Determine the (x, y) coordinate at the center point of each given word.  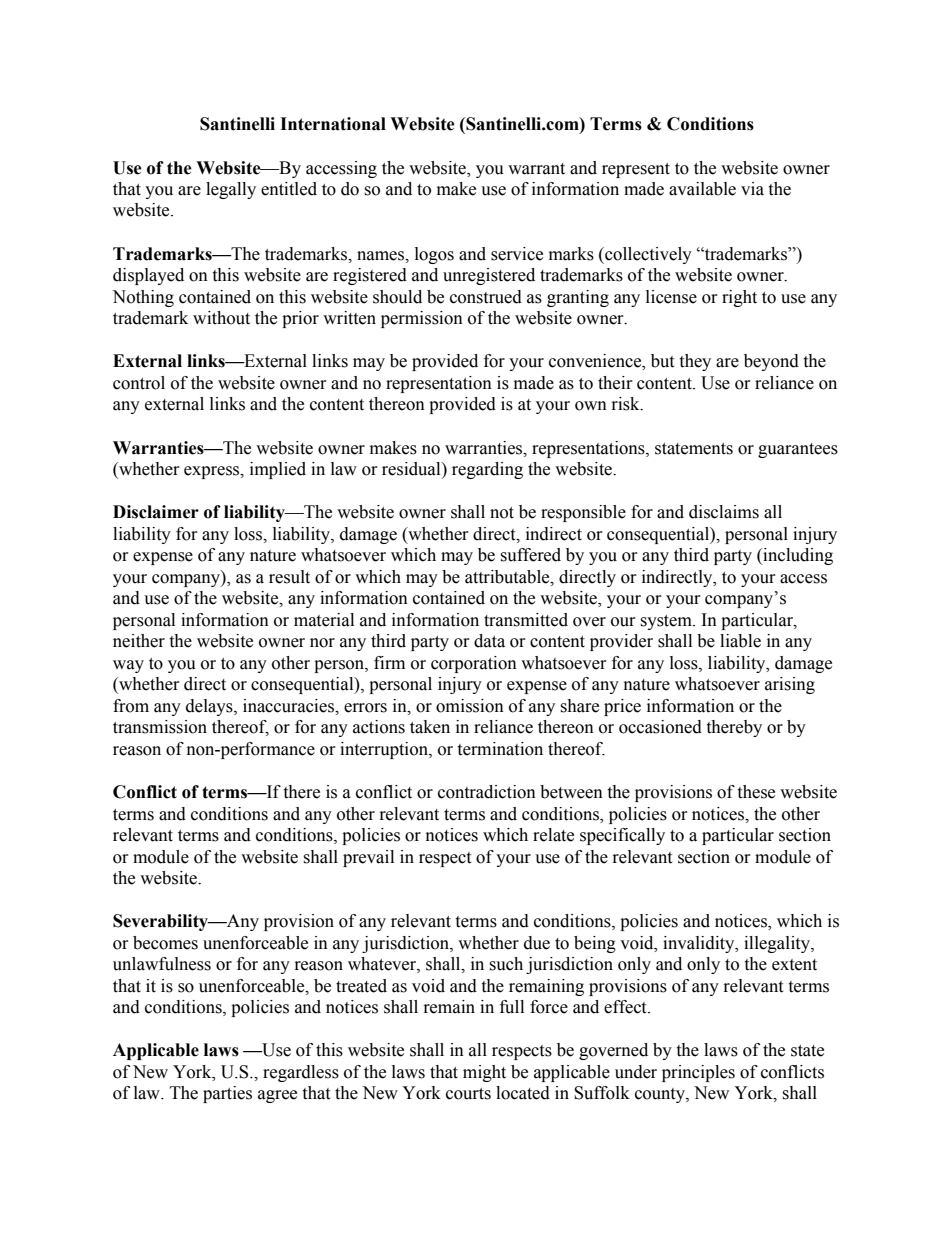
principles (698, 1073)
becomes (165, 943)
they (695, 362)
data (489, 641)
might (484, 1073)
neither (139, 641)
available (702, 189)
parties (227, 1094)
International (333, 124)
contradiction (487, 792)
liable (740, 641)
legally (231, 190)
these (756, 792)
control (139, 383)
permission (422, 319)
